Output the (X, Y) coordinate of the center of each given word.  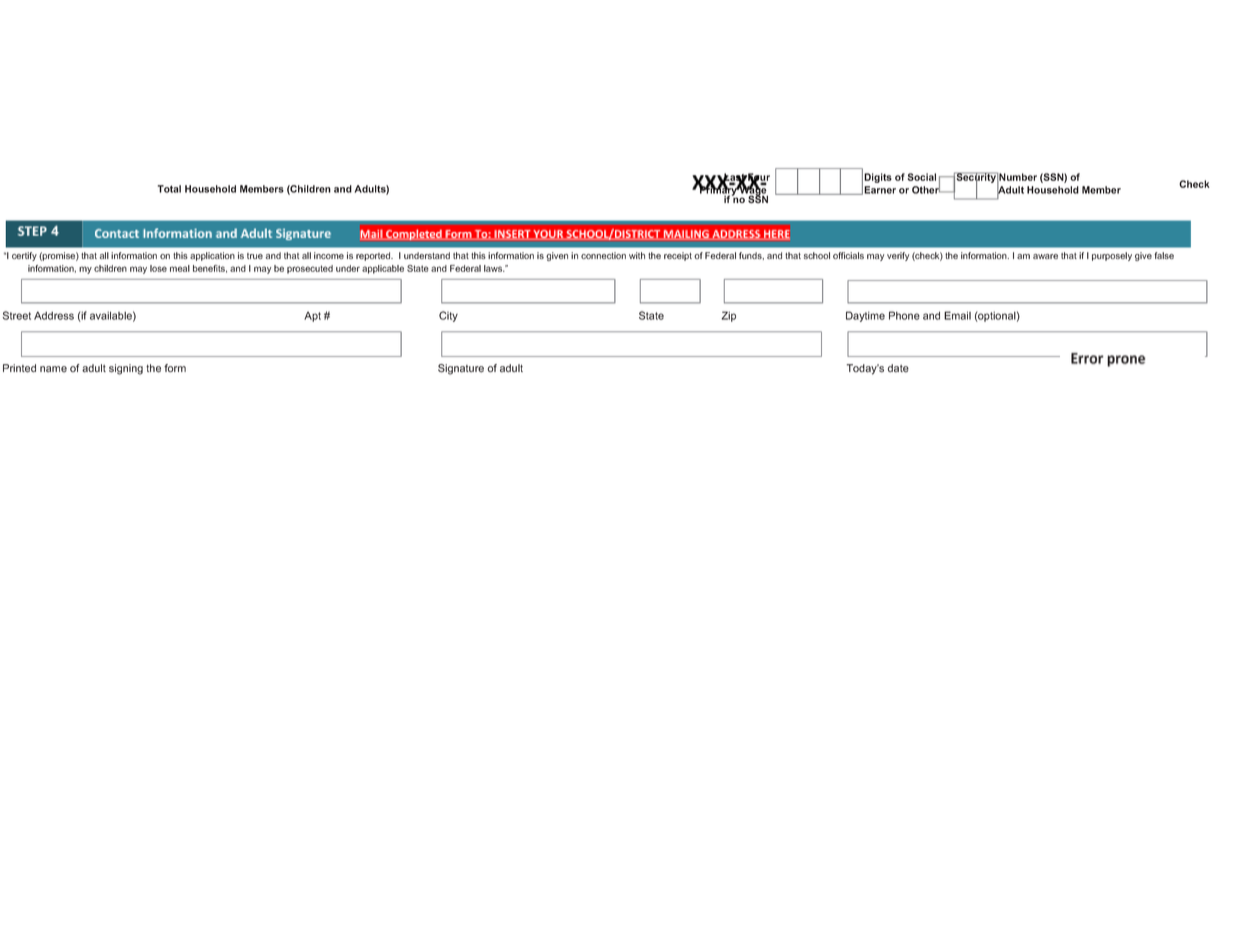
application (212, 256)
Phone (904, 315)
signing (126, 369)
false (1164, 255)
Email (957, 315)
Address (54, 315)
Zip (728, 316)
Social (922, 177)
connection (603, 255)
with (637, 255)
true (255, 256)
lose (158, 268)
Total (169, 189)
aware (1045, 256)
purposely (1112, 256)
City (448, 316)
